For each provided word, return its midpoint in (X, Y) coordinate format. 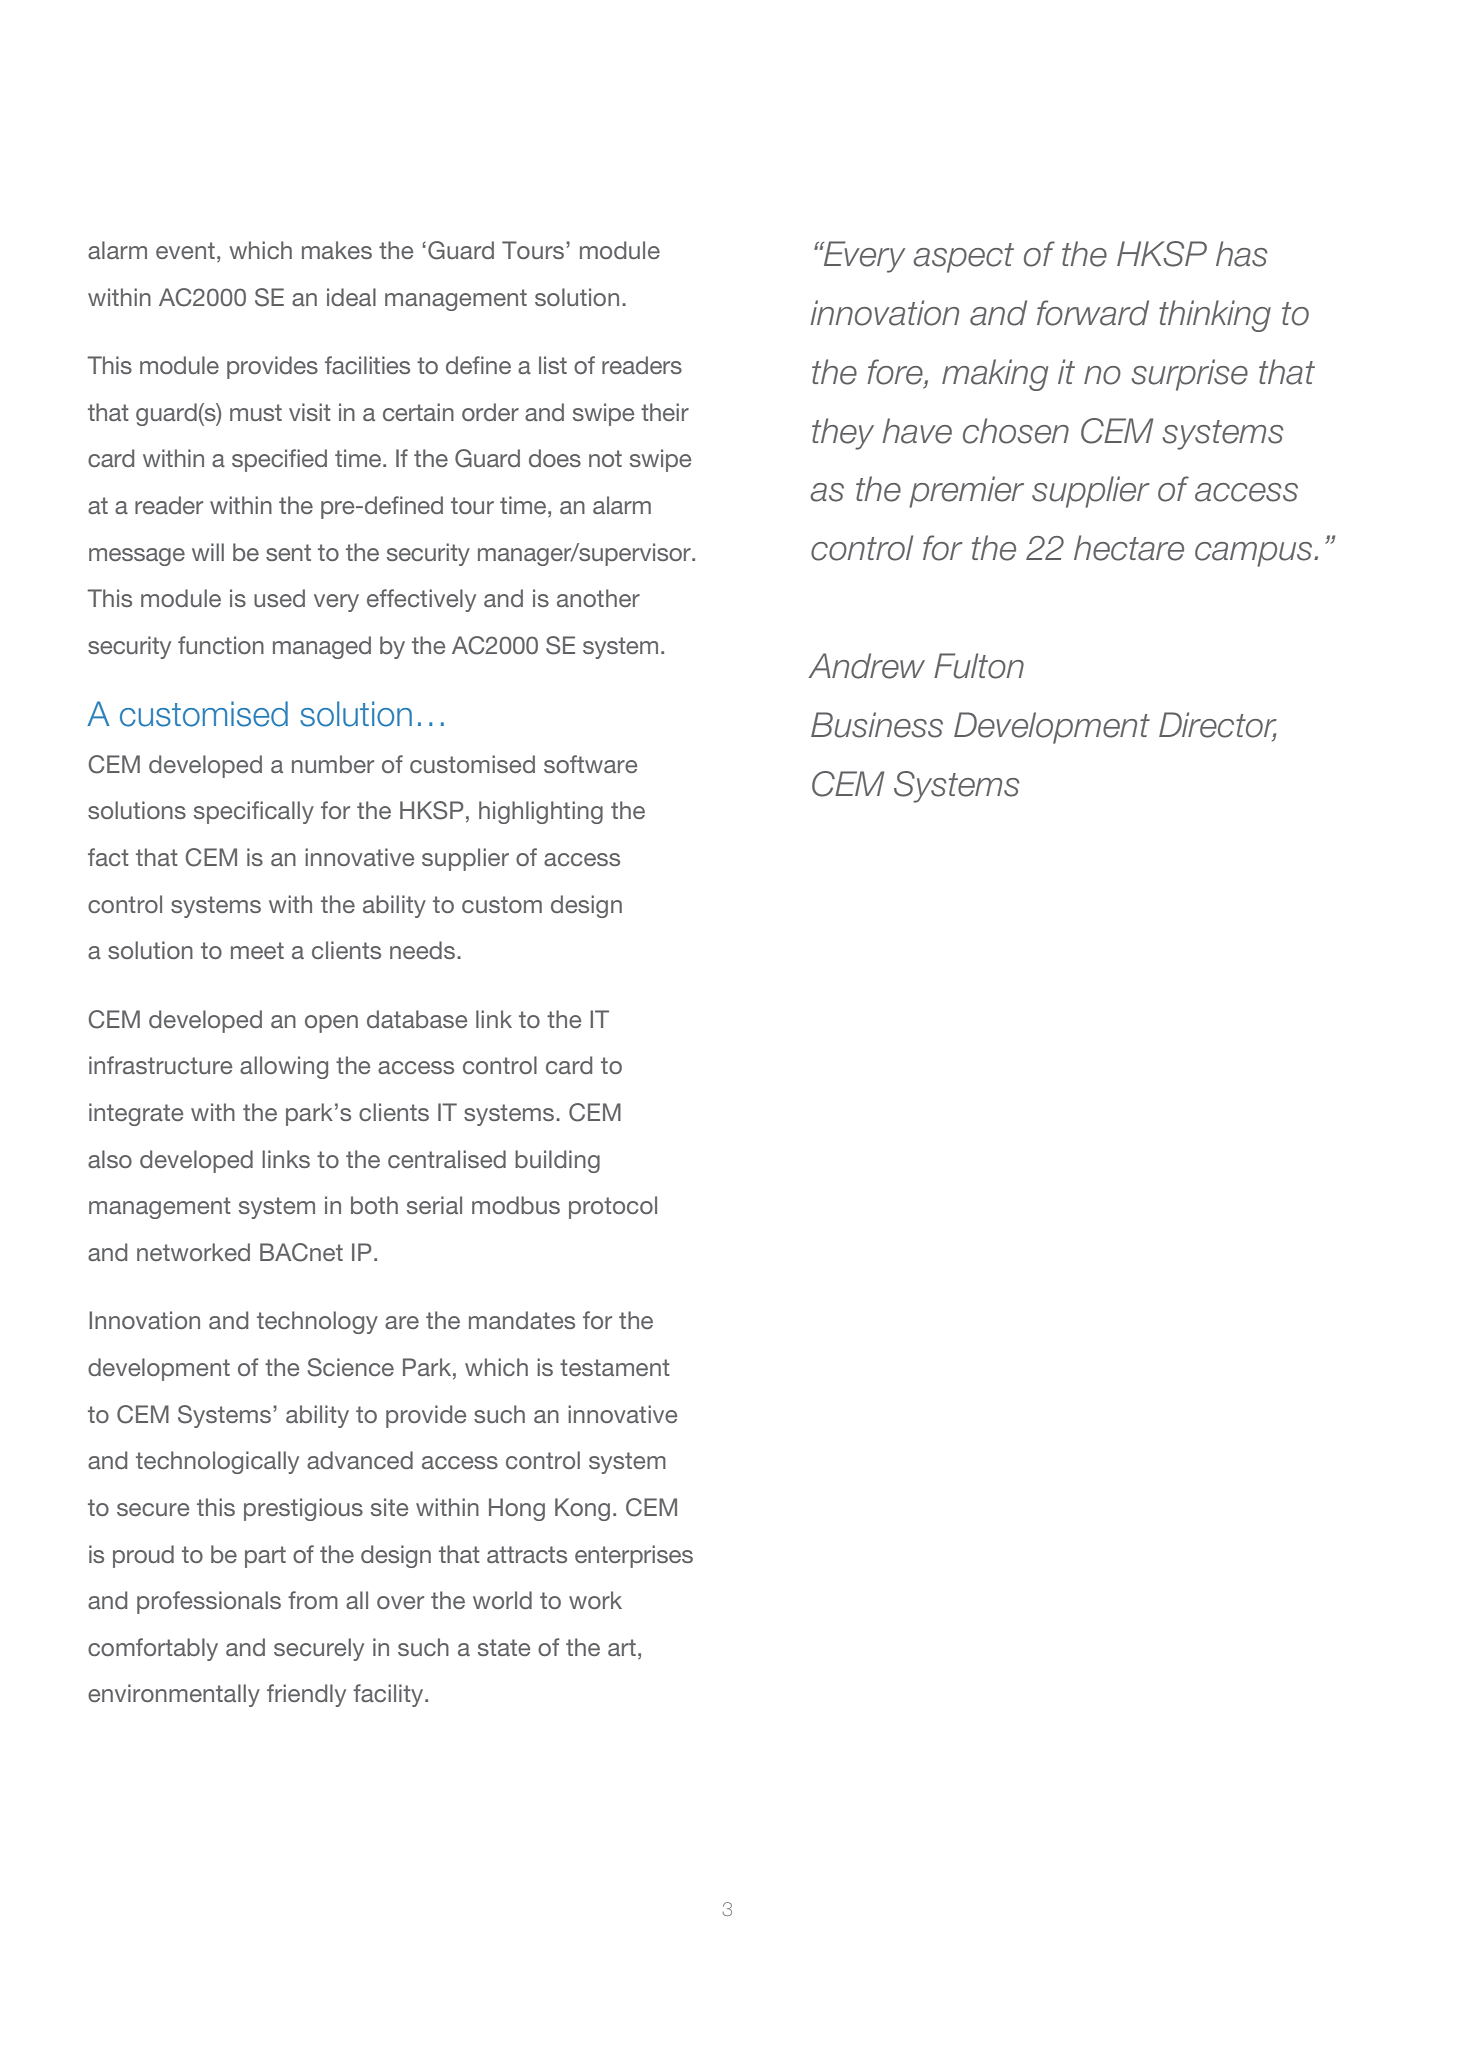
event (185, 250)
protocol (613, 1207)
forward (1093, 313)
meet (257, 950)
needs (422, 950)
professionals (209, 1602)
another (598, 598)
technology (317, 1322)
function (221, 645)
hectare (1129, 548)
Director (1218, 726)
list (553, 365)
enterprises (634, 1556)
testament (615, 1367)
